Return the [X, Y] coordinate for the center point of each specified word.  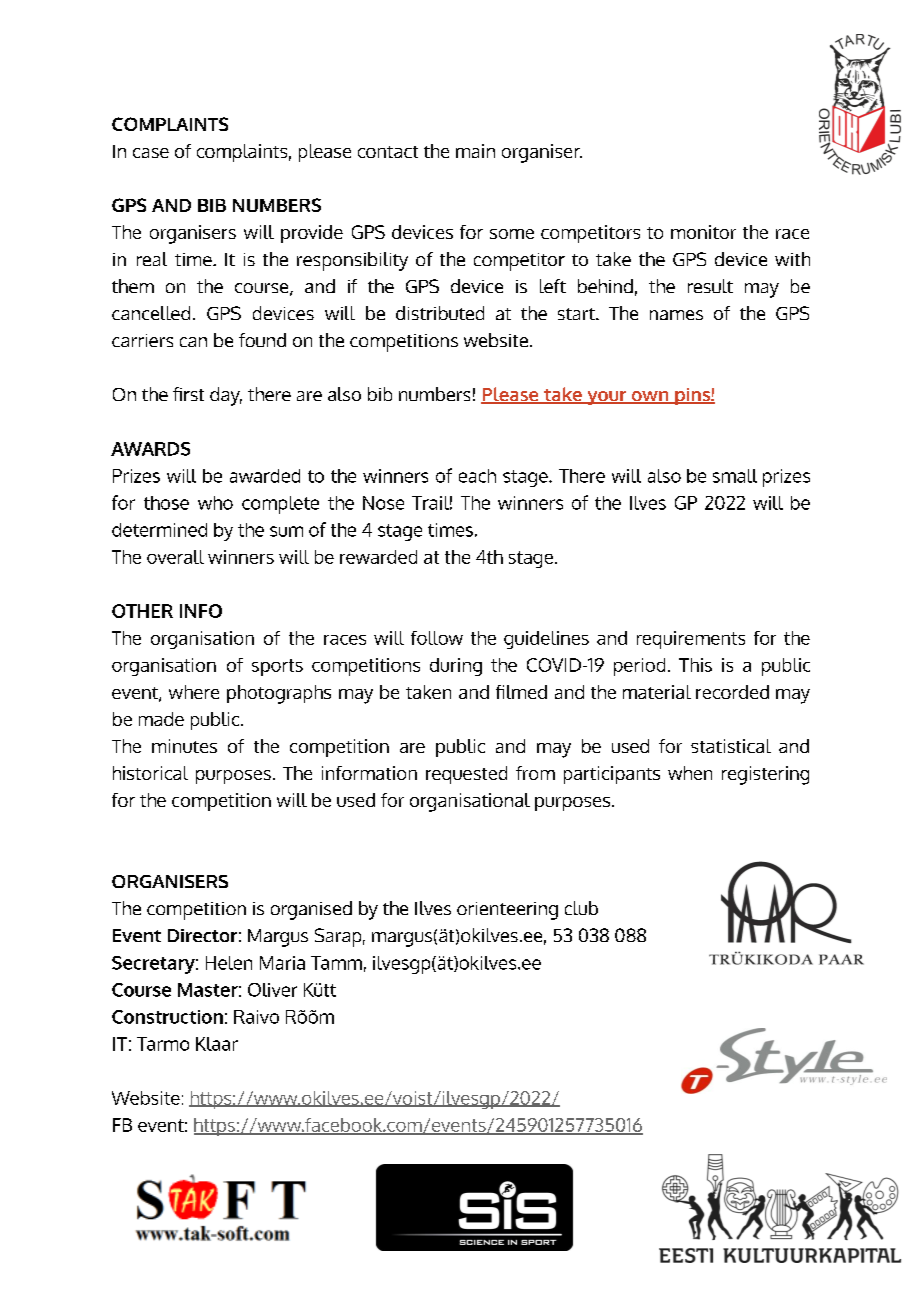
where [194, 692]
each [477, 476]
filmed [521, 692]
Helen [229, 963]
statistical [731, 746]
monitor [703, 232]
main [475, 151]
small [735, 476]
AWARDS [150, 449]
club [581, 908]
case [151, 153]
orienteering [507, 911]
